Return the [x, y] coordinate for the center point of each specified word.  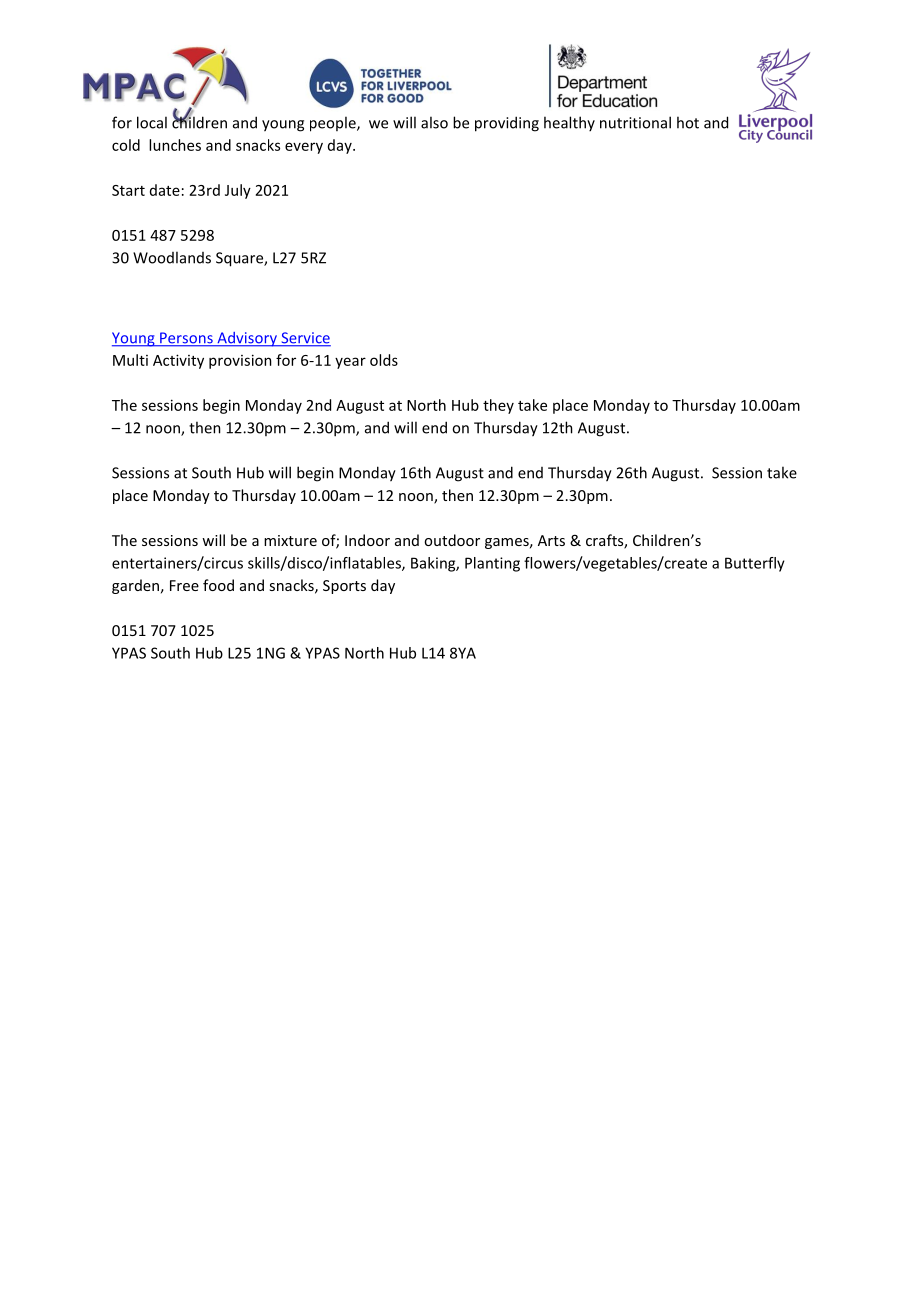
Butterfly [755, 564]
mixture [290, 540]
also [434, 122]
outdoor [452, 540]
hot [688, 122]
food [218, 585]
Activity [178, 361]
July [238, 191]
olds [384, 360]
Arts [551, 540]
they [498, 406]
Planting [492, 564]
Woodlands [172, 257]
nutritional [635, 122]
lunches [175, 145]
